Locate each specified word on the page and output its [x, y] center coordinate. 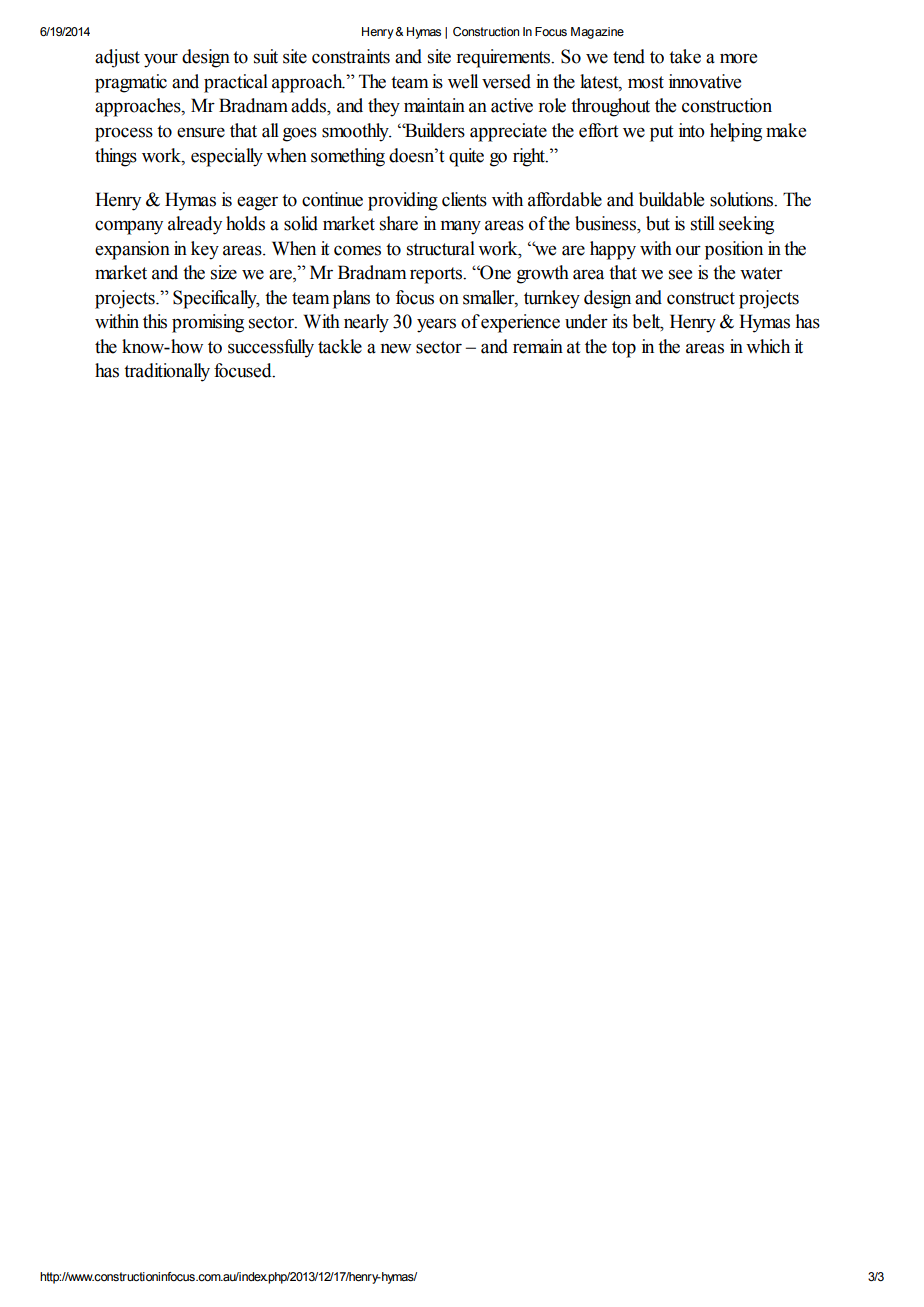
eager [257, 203]
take [685, 56]
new [395, 349]
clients [464, 199]
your [161, 61]
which [768, 346]
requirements [504, 58]
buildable [671, 199]
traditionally [167, 372]
